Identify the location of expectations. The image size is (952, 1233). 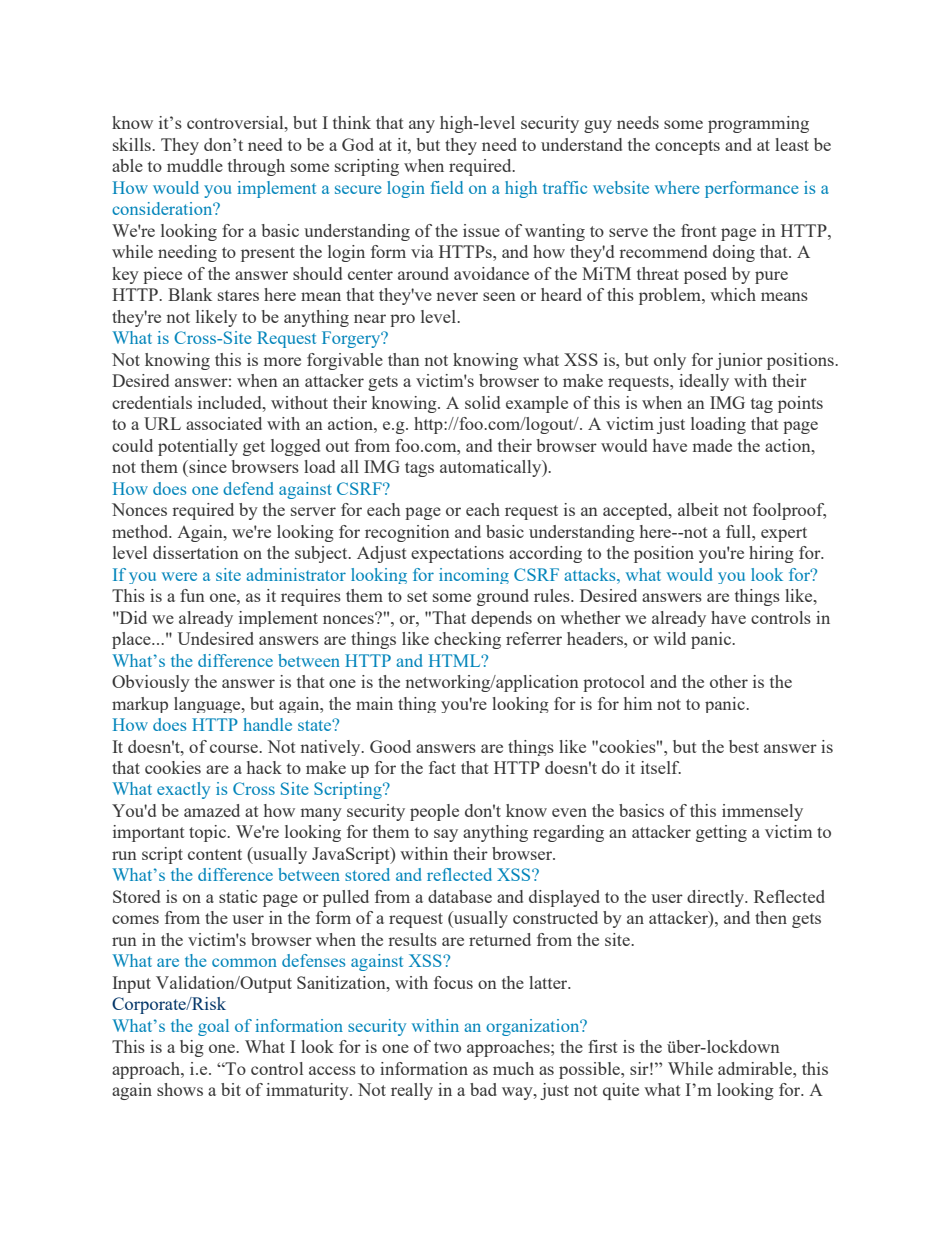
(457, 554).
